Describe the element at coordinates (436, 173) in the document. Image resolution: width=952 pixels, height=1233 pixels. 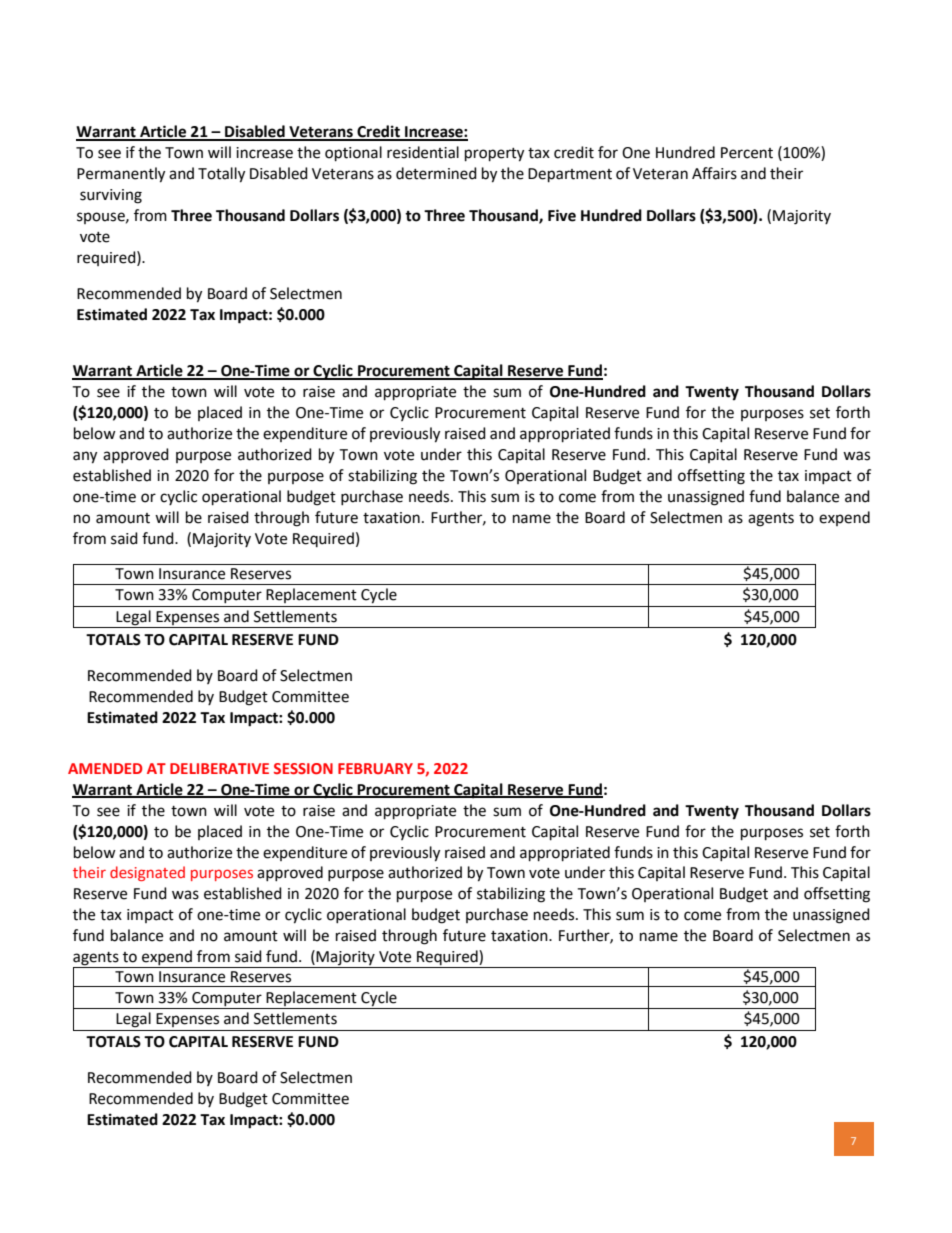
I see `determined` at that location.
